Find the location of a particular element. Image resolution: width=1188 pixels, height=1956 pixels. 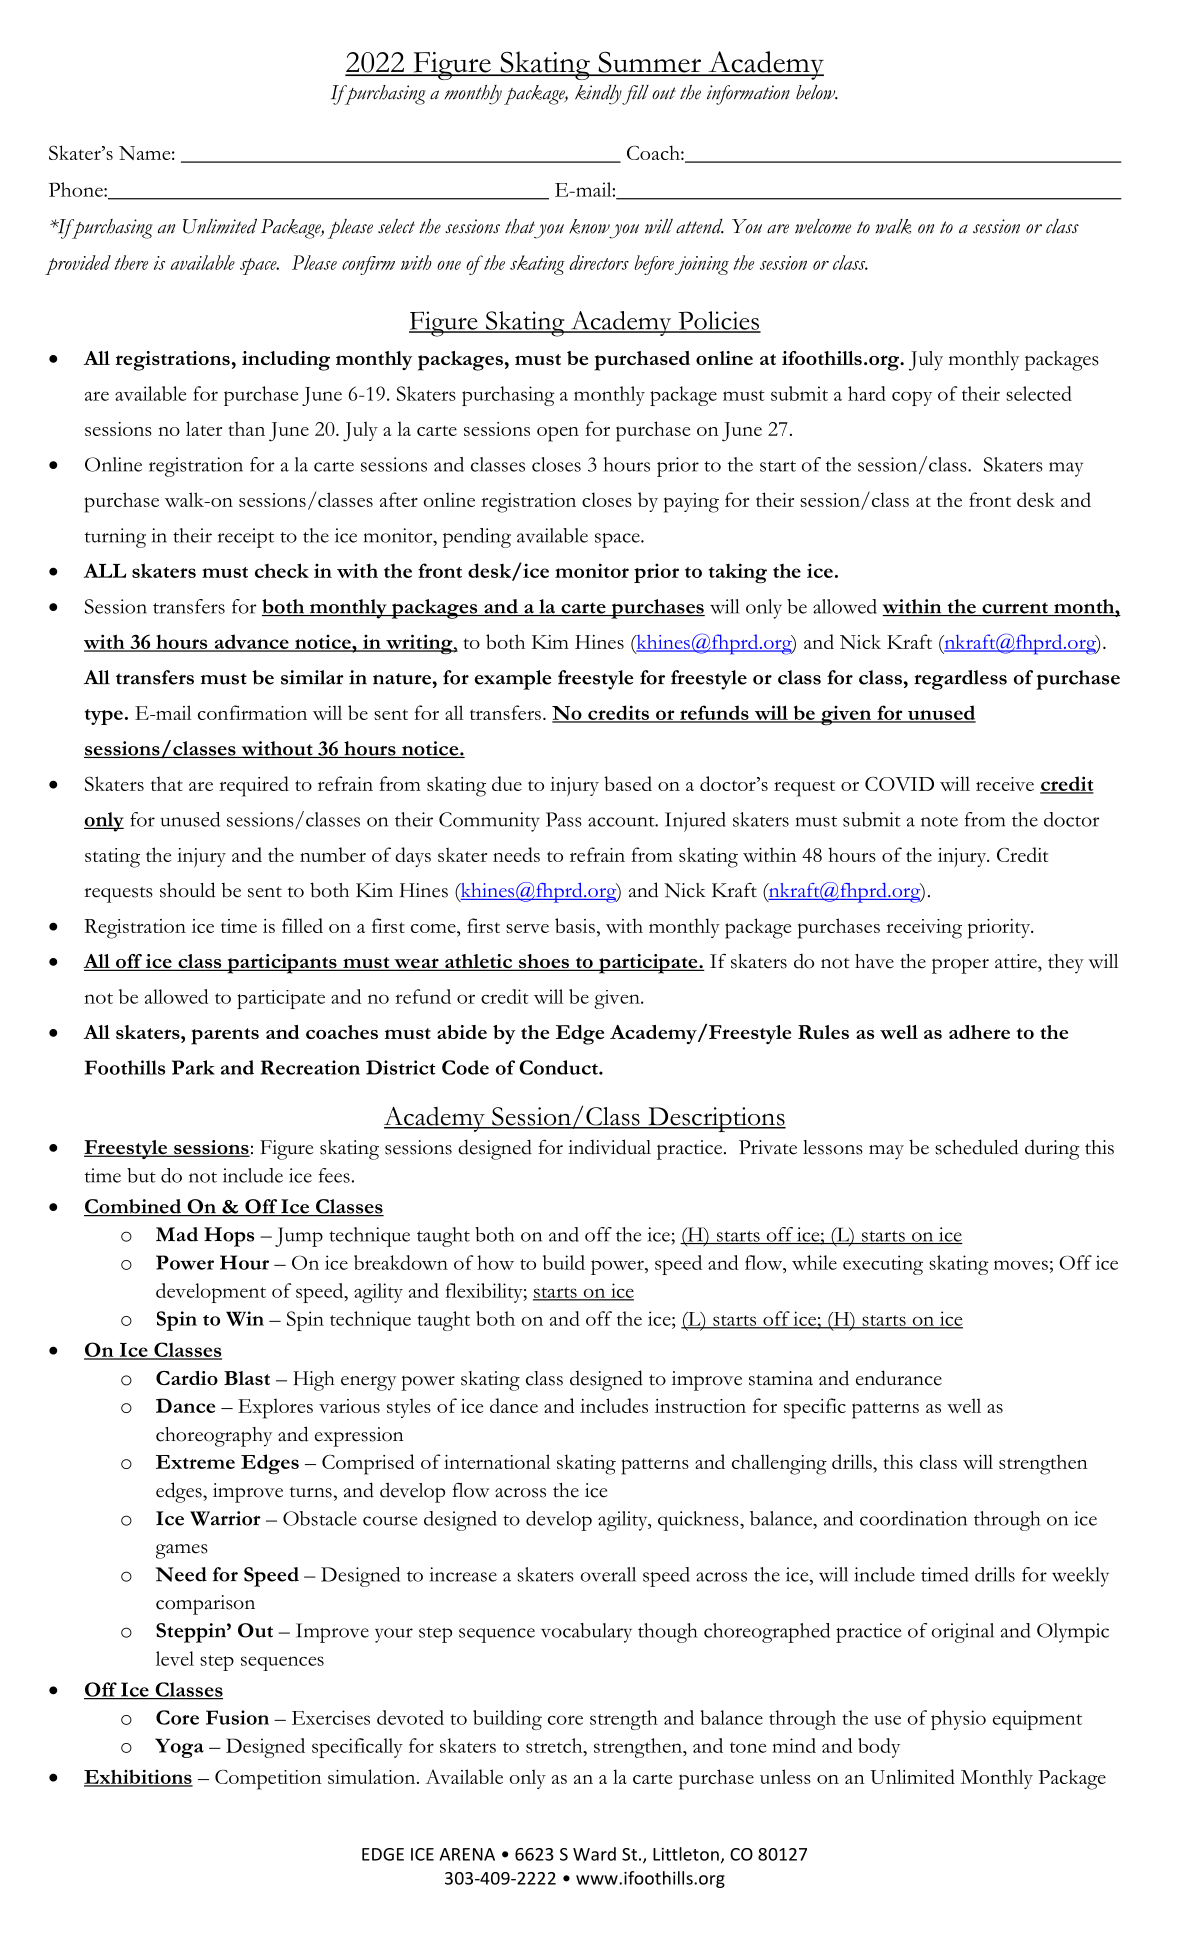

below is located at coordinates (817, 92).
